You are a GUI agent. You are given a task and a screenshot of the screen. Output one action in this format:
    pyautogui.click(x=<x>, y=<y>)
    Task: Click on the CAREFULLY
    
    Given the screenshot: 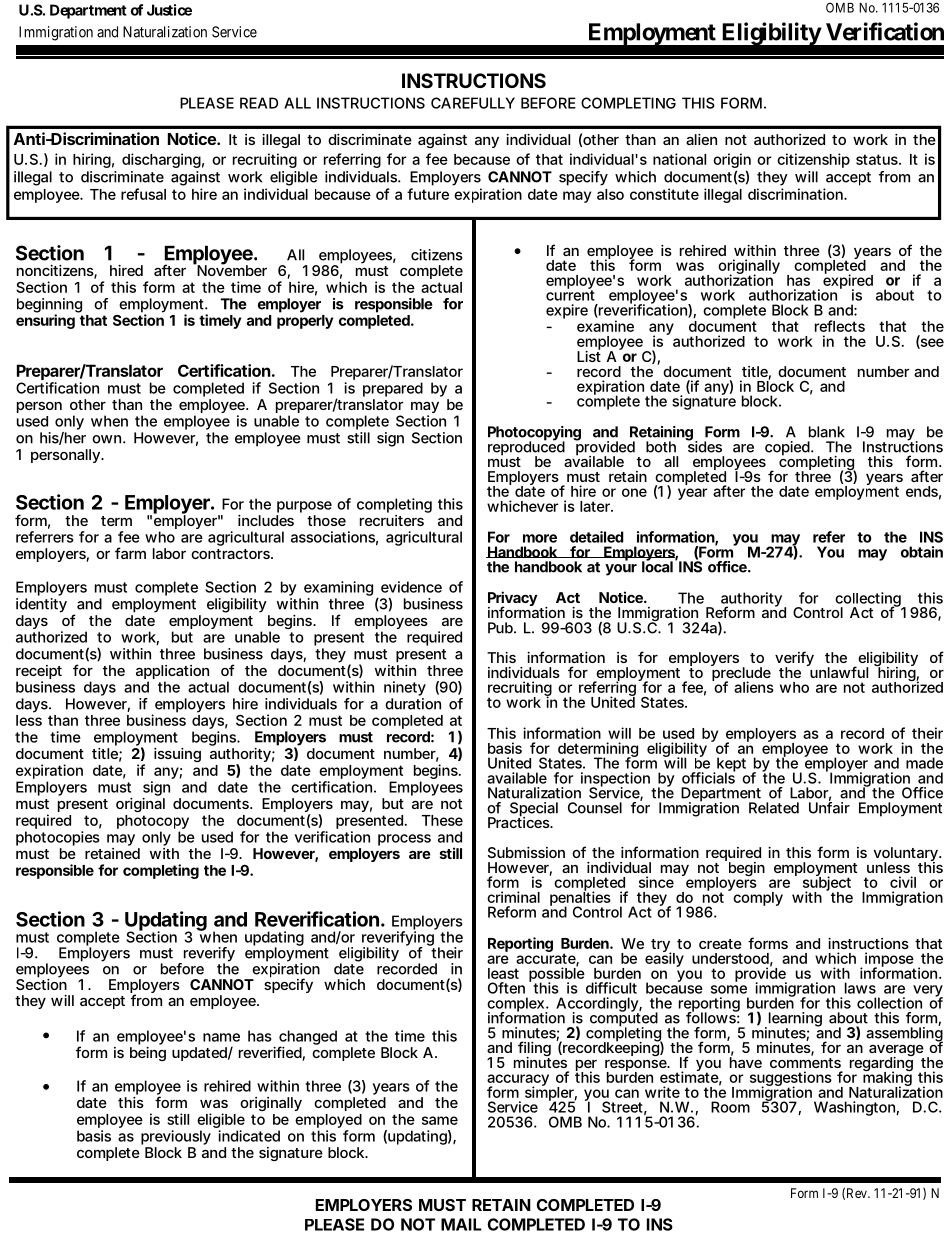 What is the action you would take?
    pyautogui.click(x=473, y=103)
